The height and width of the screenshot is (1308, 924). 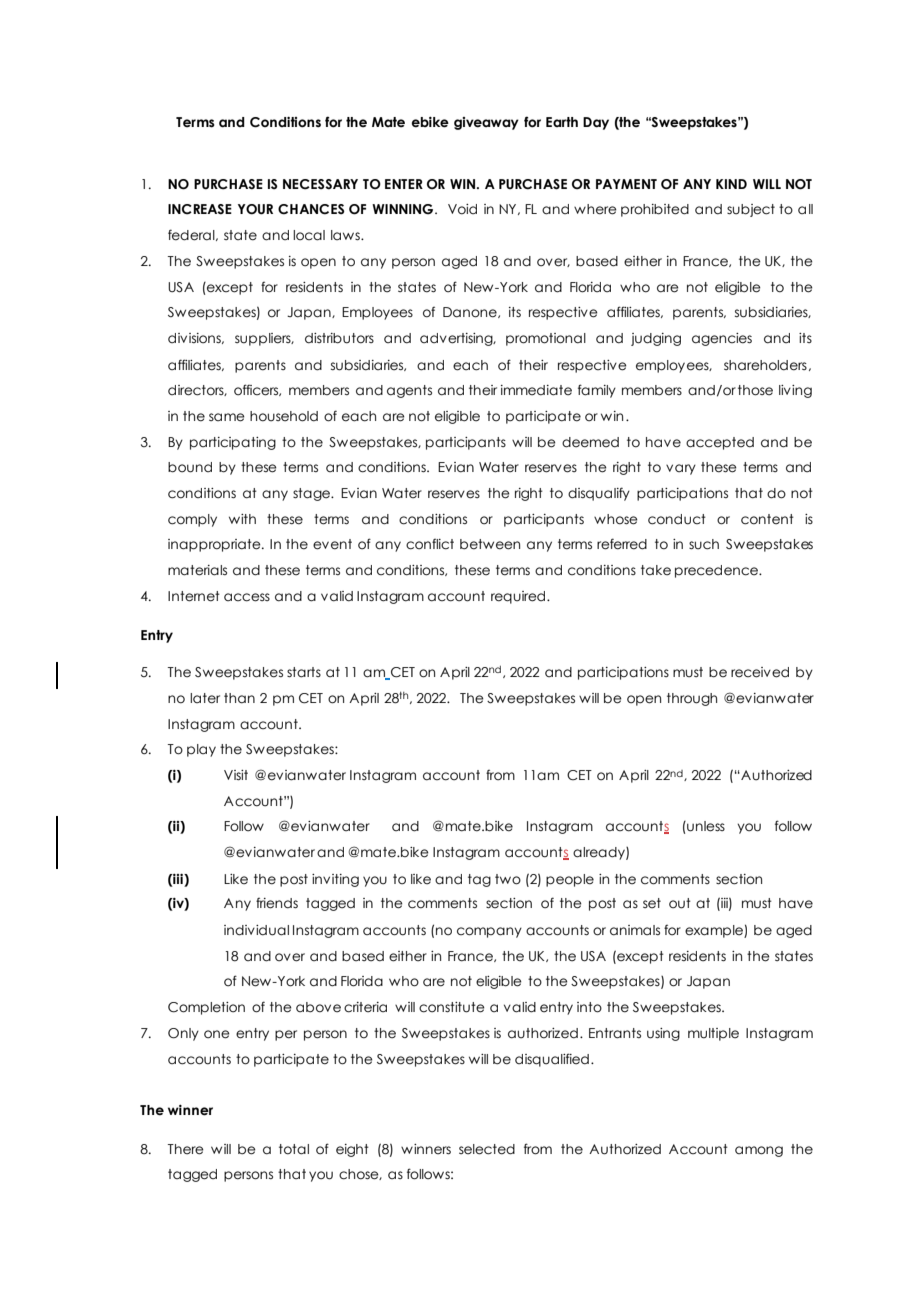 What do you see at coordinates (284, 416) in the screenshot?
I see `household` at bounding box center [284, 416].
